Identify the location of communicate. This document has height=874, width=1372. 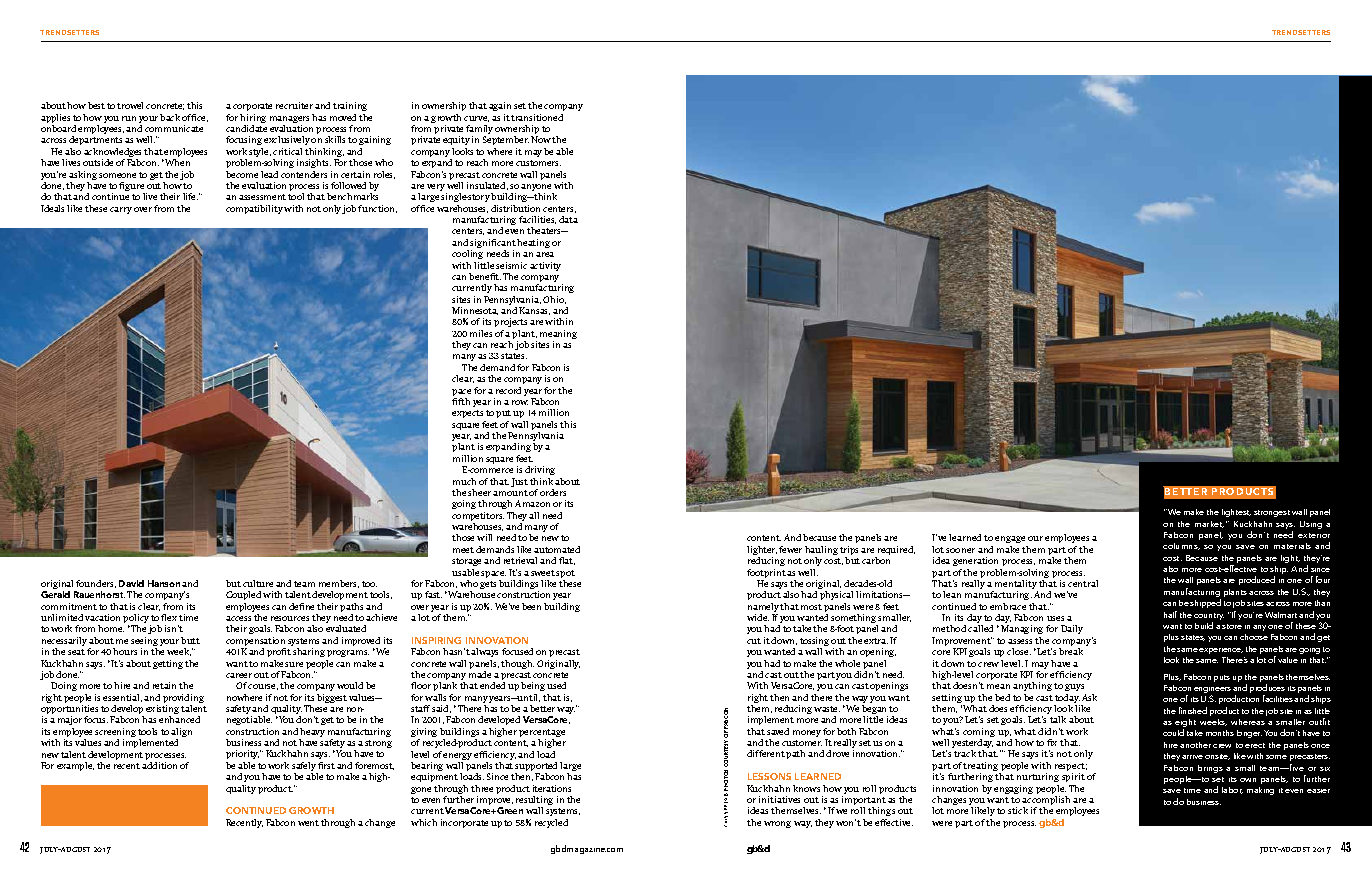
(174, 128).
